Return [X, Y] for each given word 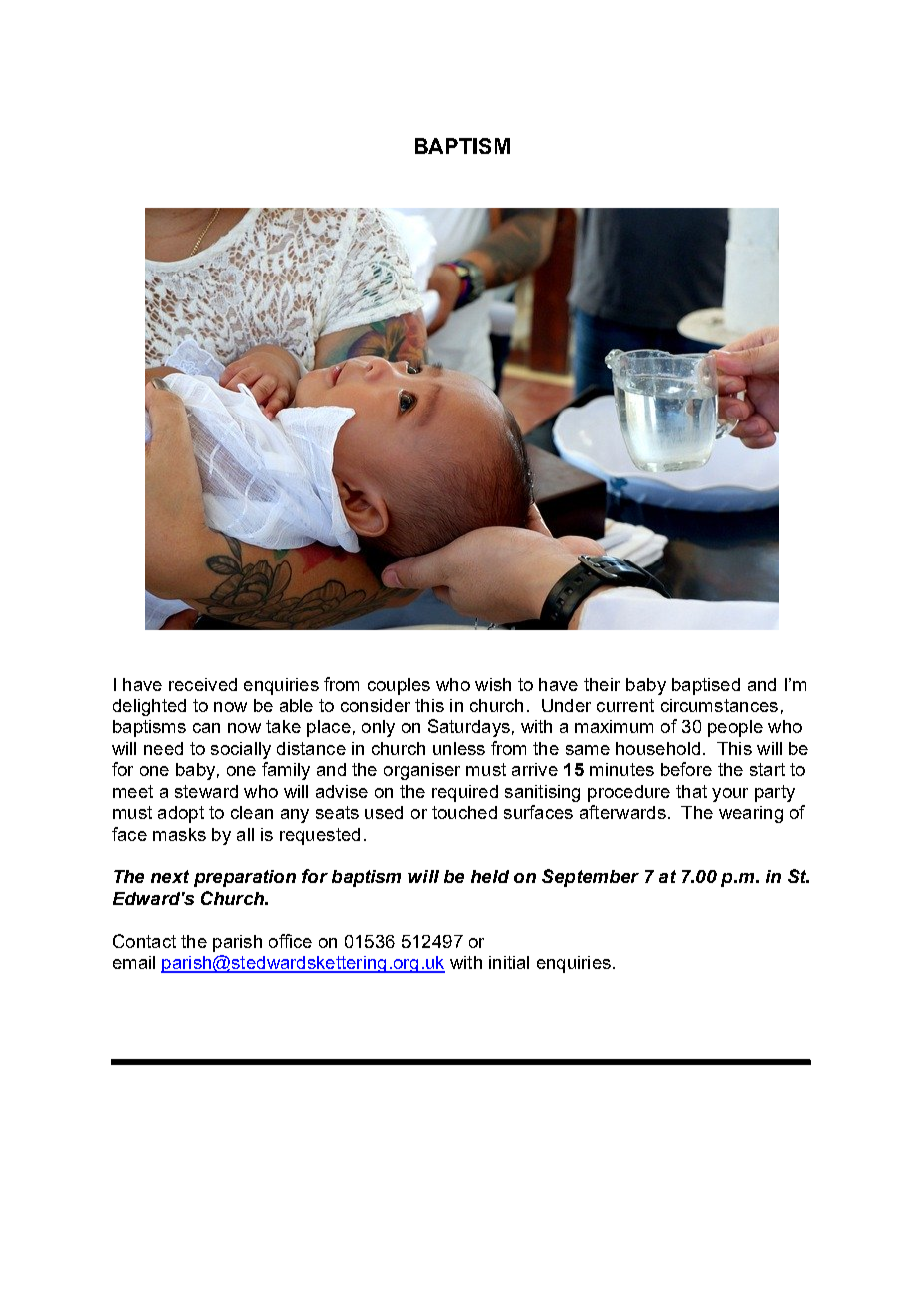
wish [493, 684]
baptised [706, 686]
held [490, 876]
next [170, 876]
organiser [422, 771]
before [686, 769]
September [590, 878]
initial [509, 962]
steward [206, 791]
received [203, 684]
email [134, 962]
